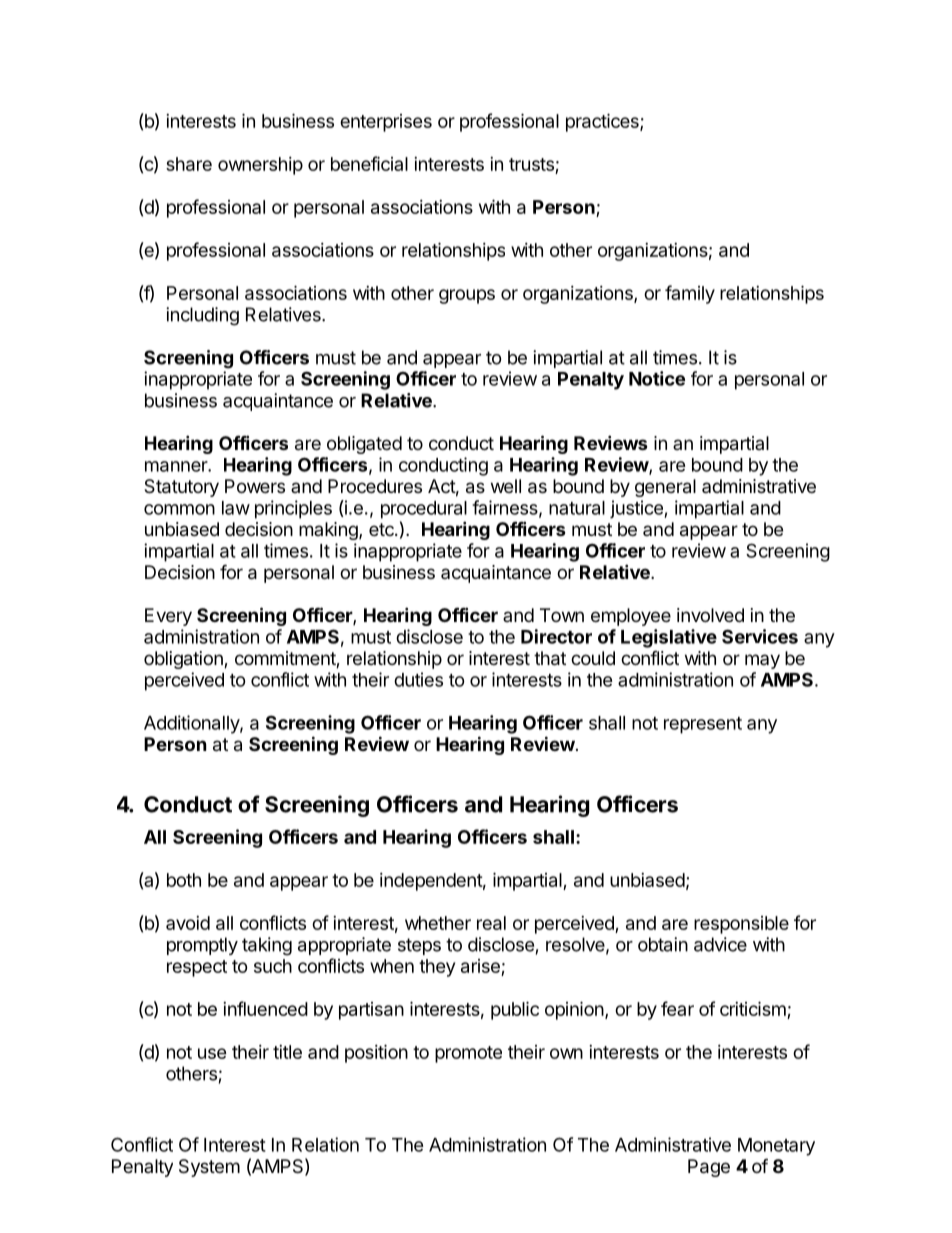 The width and height of the image is (952, 1233). I want to click on Page, so click(709, 1168).
